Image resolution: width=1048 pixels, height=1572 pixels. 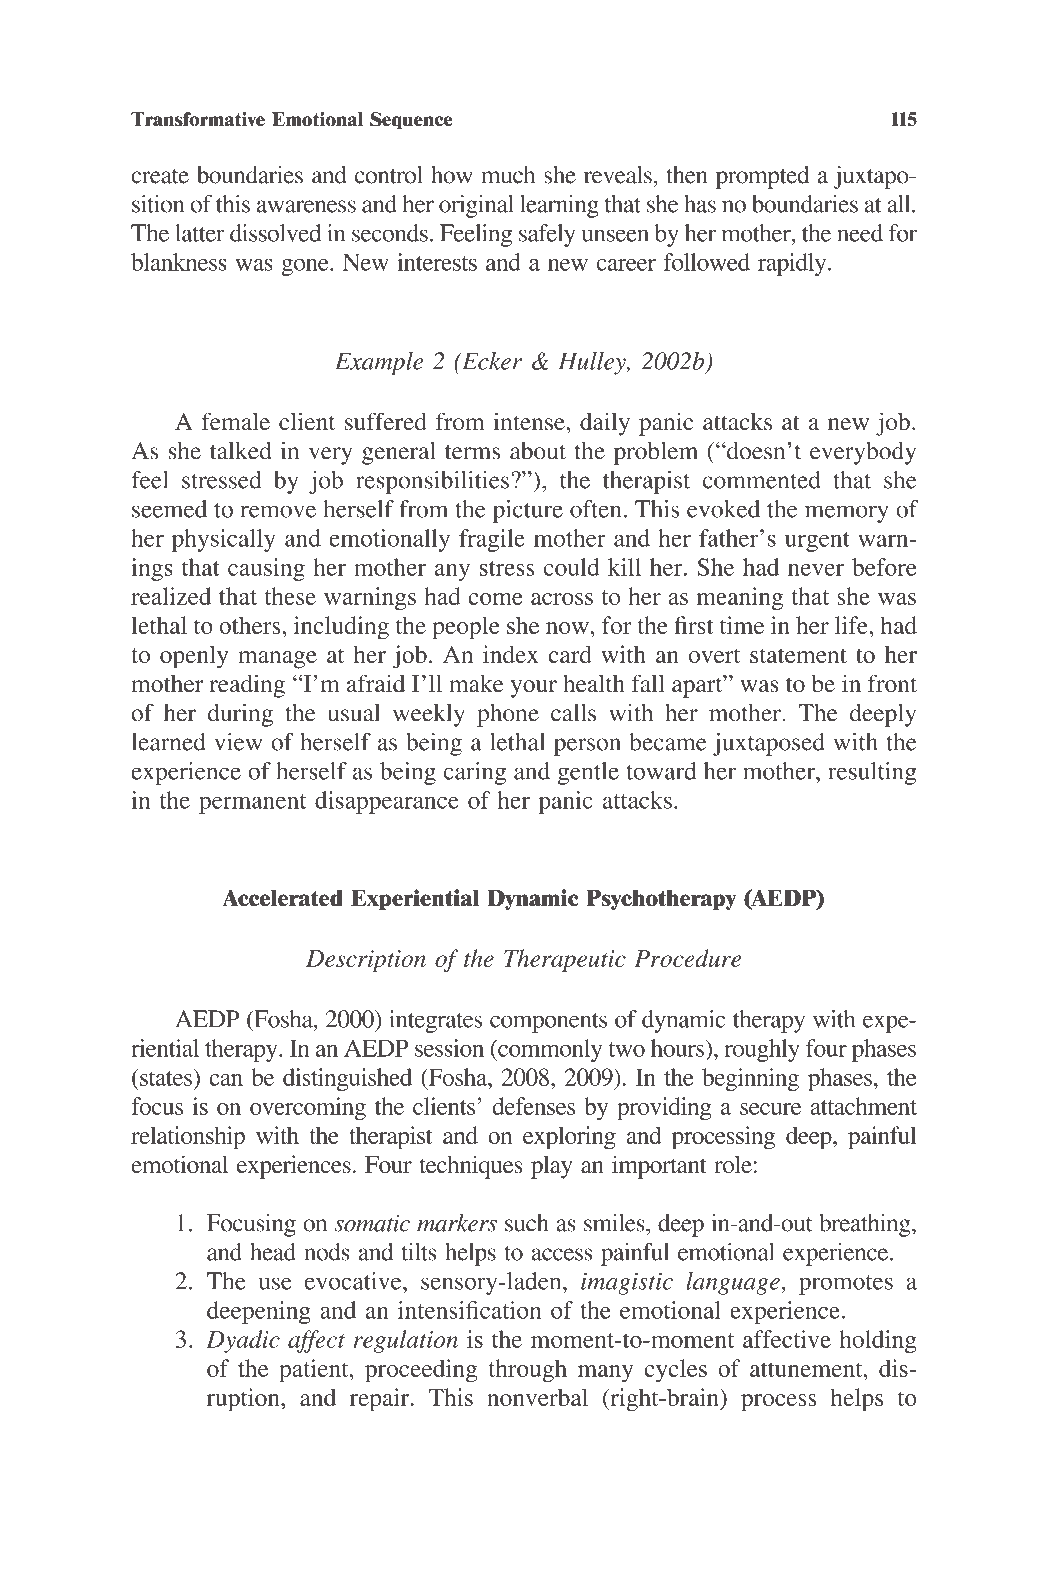 I want to click on fragile, so click(x=492, y=540).
